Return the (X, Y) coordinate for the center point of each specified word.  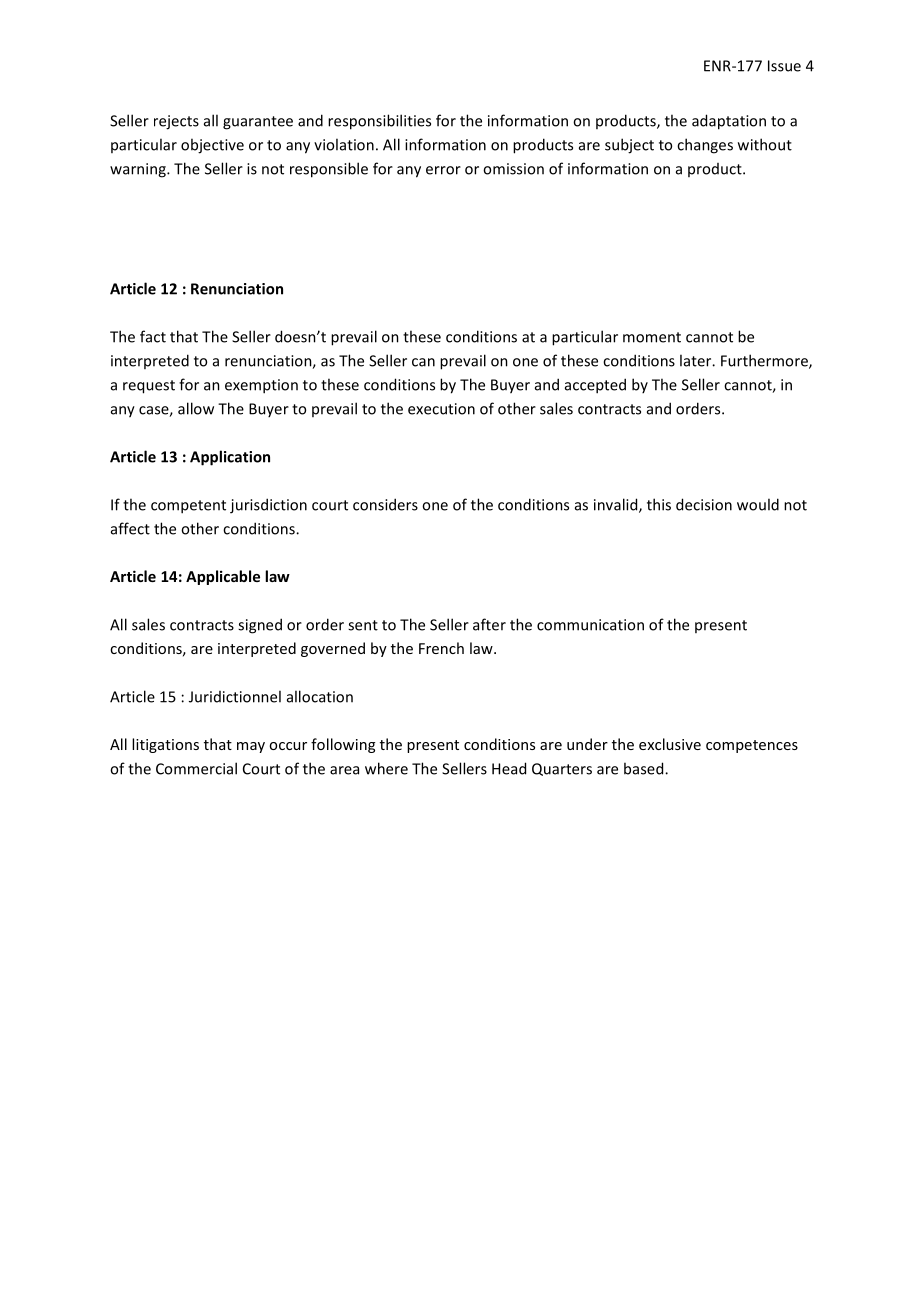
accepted (595, 386)
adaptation (729, 122)
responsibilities (379, 122)
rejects (176, 122)
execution (441, 409)
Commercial (196, 768)
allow (196, 408)
